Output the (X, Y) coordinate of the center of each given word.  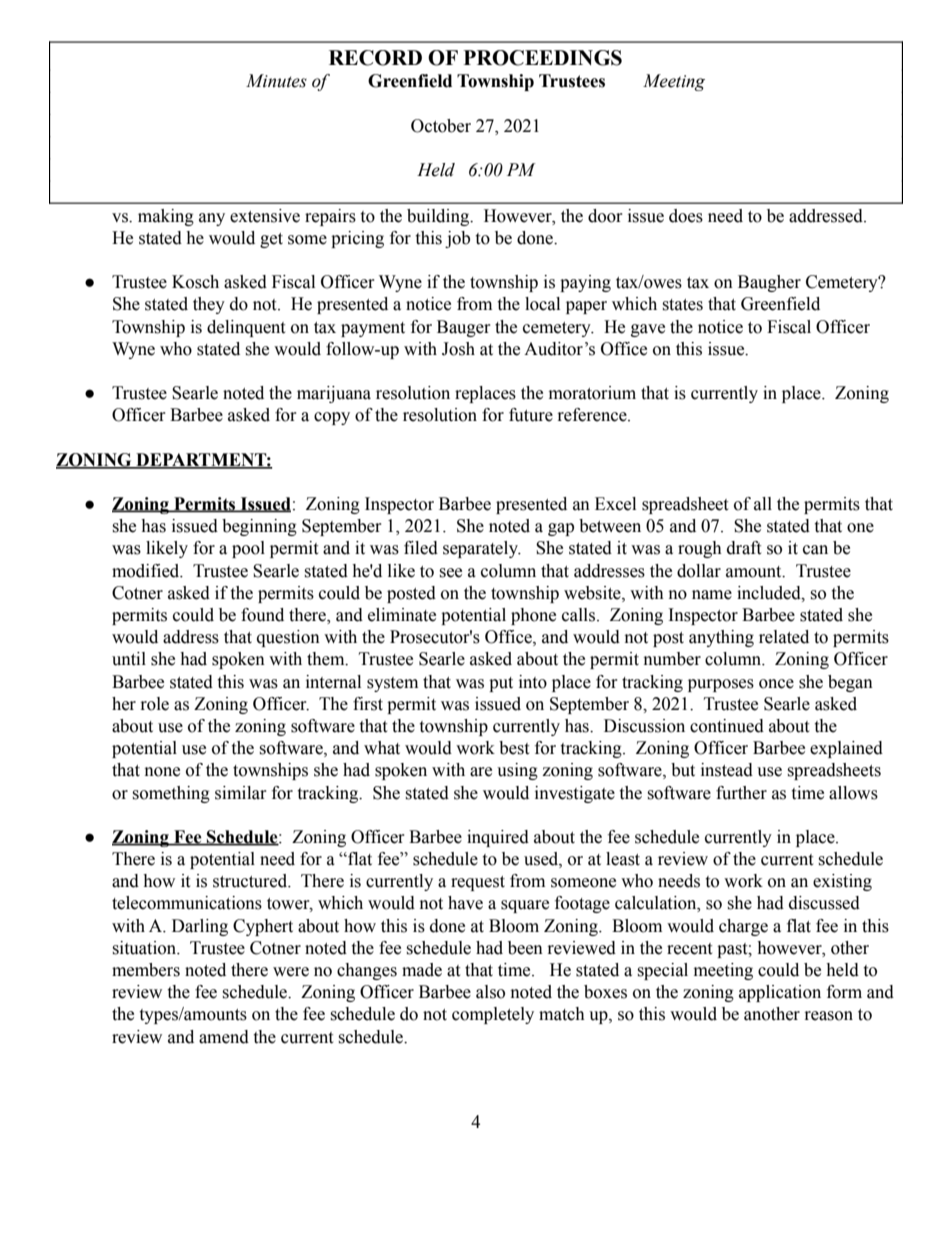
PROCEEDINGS (543, 58)
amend (224, 1037)
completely (493, 1015)
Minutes (276, 81)
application (780, 993)
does (686, 216)
